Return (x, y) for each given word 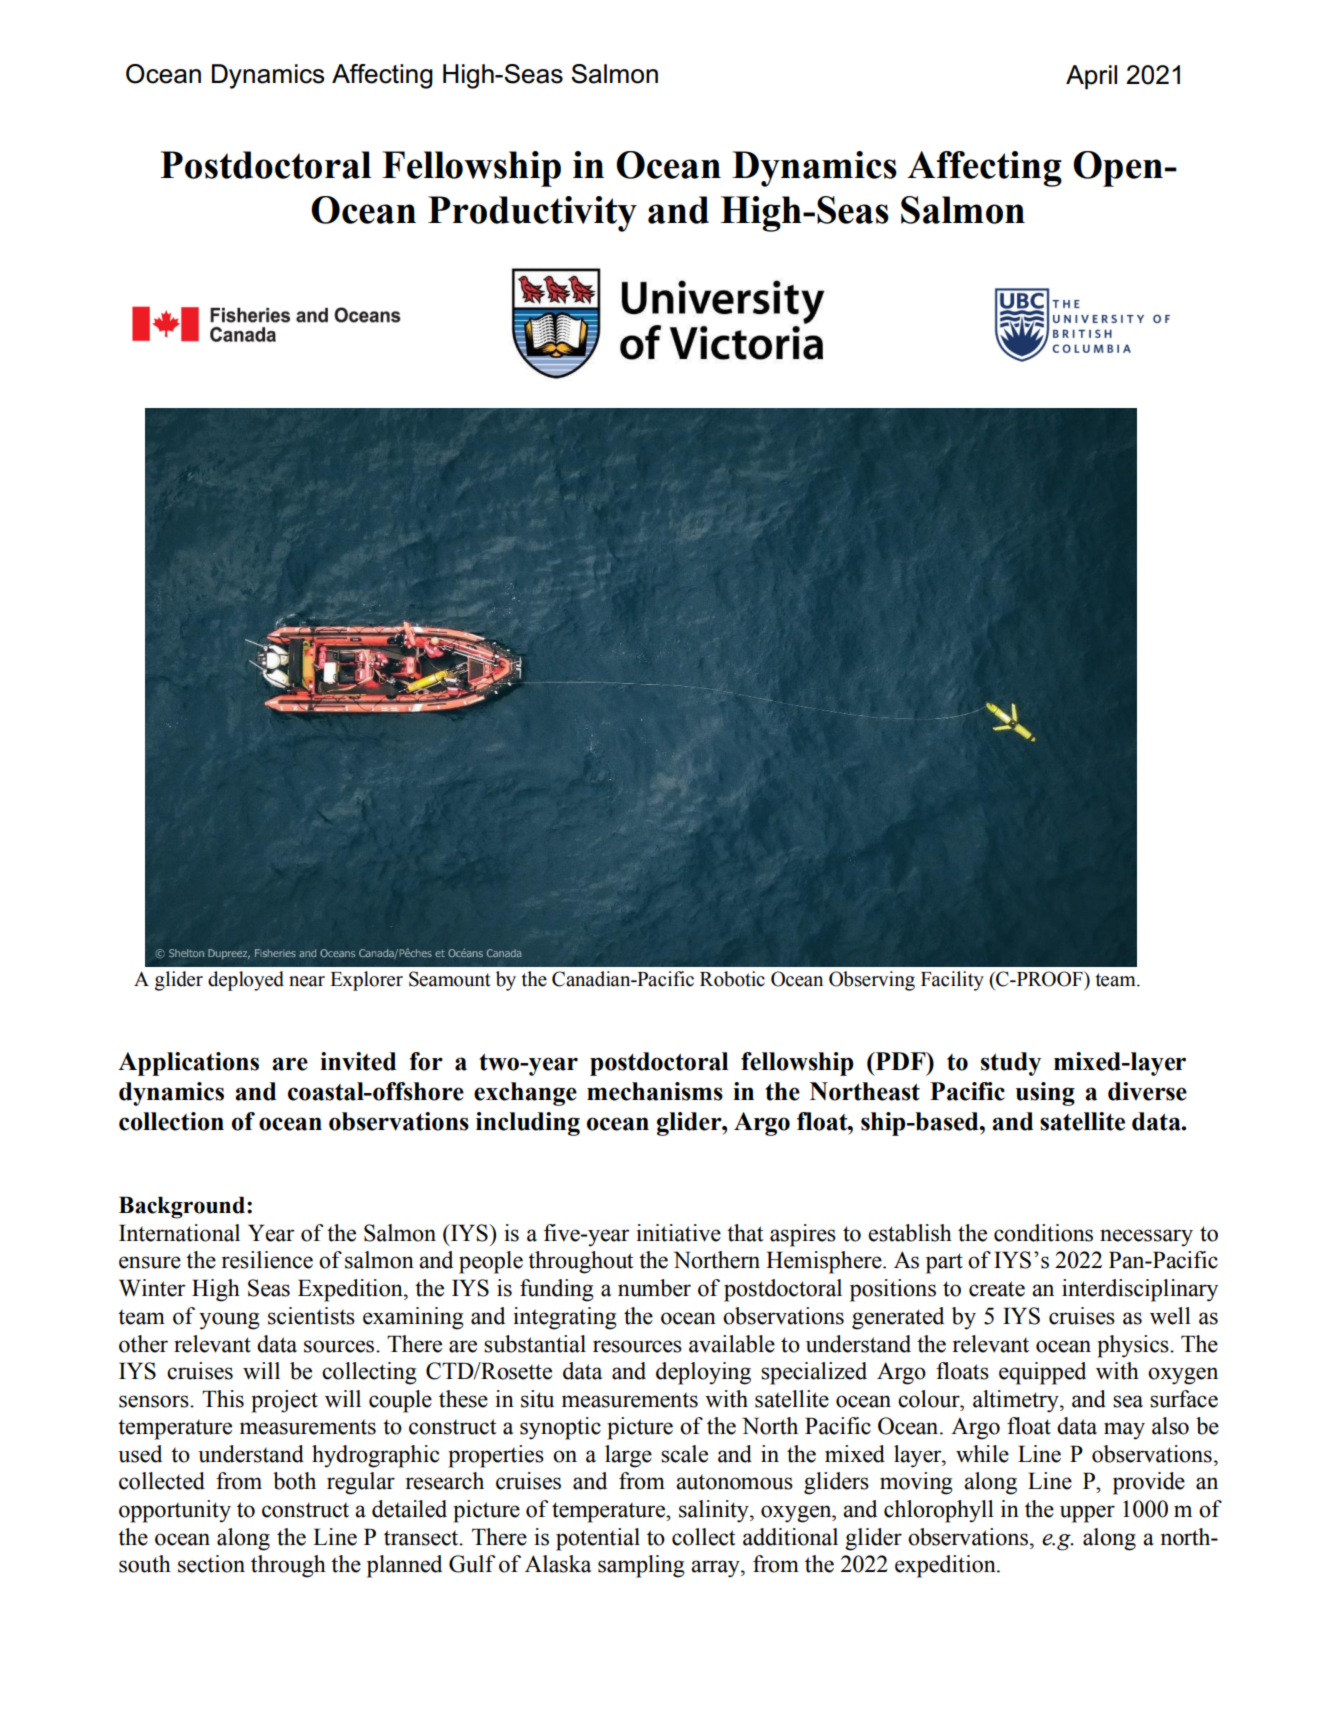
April (1091, 77)
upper (1087, 1514)
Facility (952, 981)
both (294, 1481)
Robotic (732, 979)
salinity (715, 1511)
